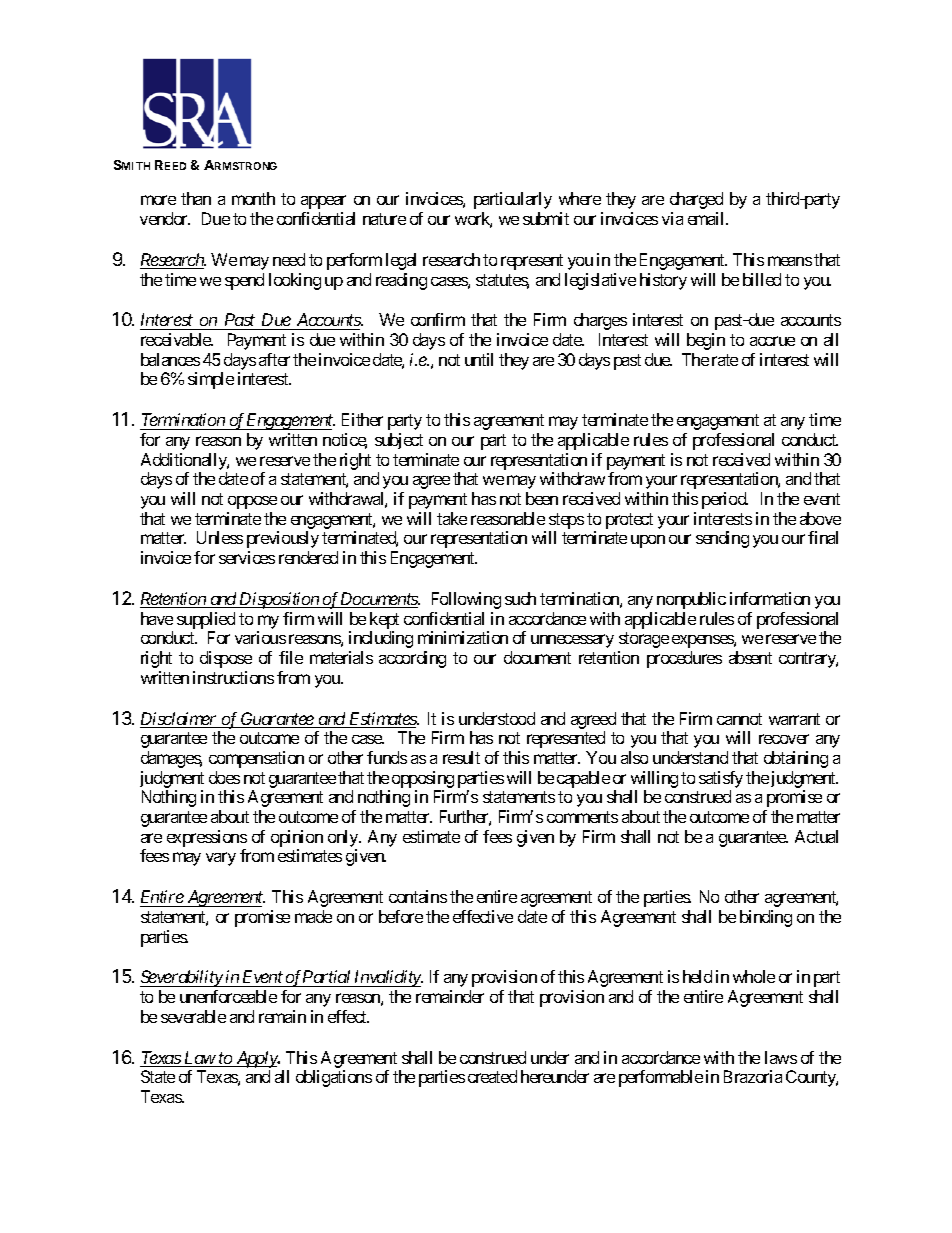 The image size is (952, 1233). What do you see at coordinates (816, 836) in the screenshot?
I see `Actual` at bounding box center [816, 836].
